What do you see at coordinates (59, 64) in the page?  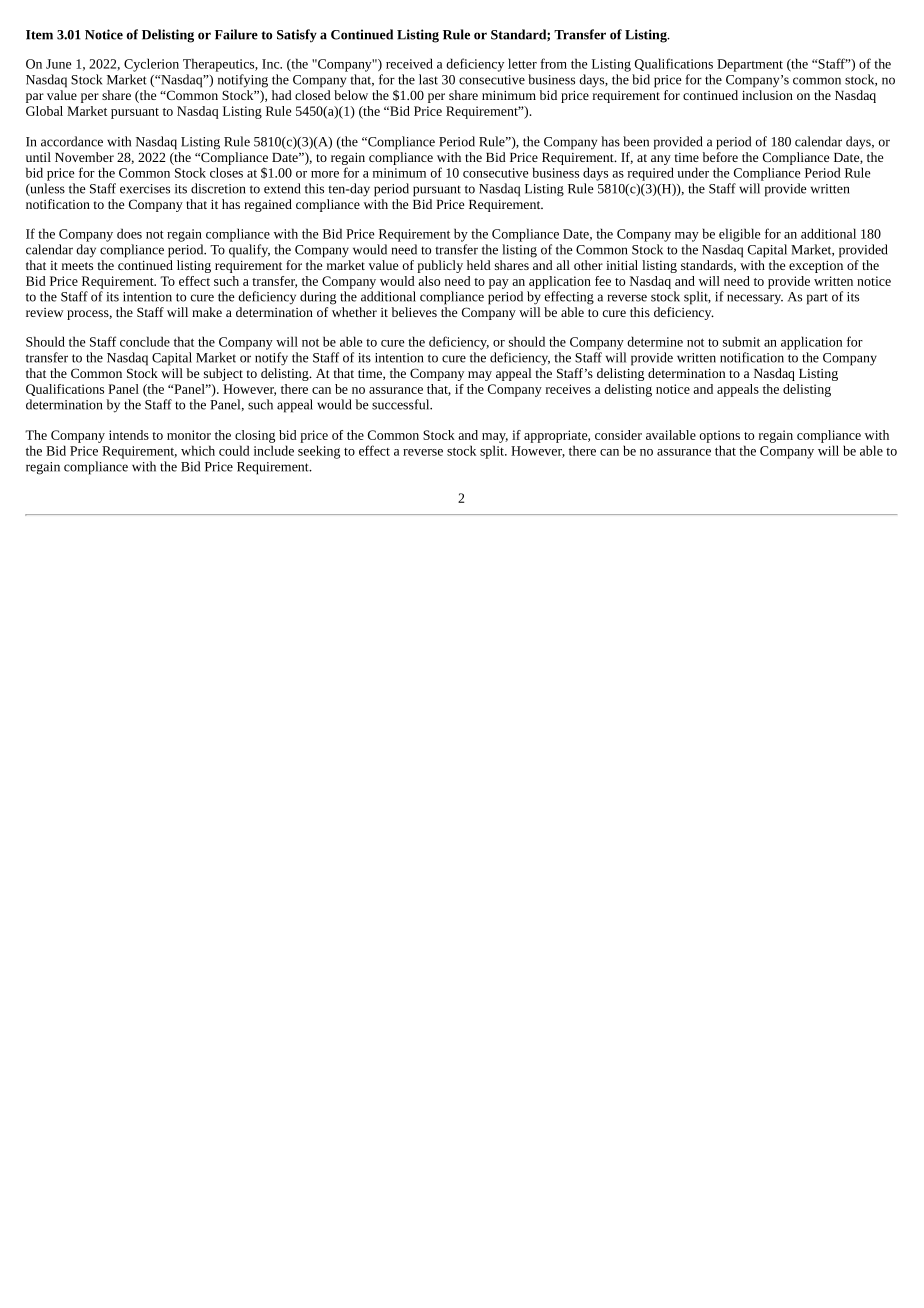 I see `June` at bounding box center [59, 64].
